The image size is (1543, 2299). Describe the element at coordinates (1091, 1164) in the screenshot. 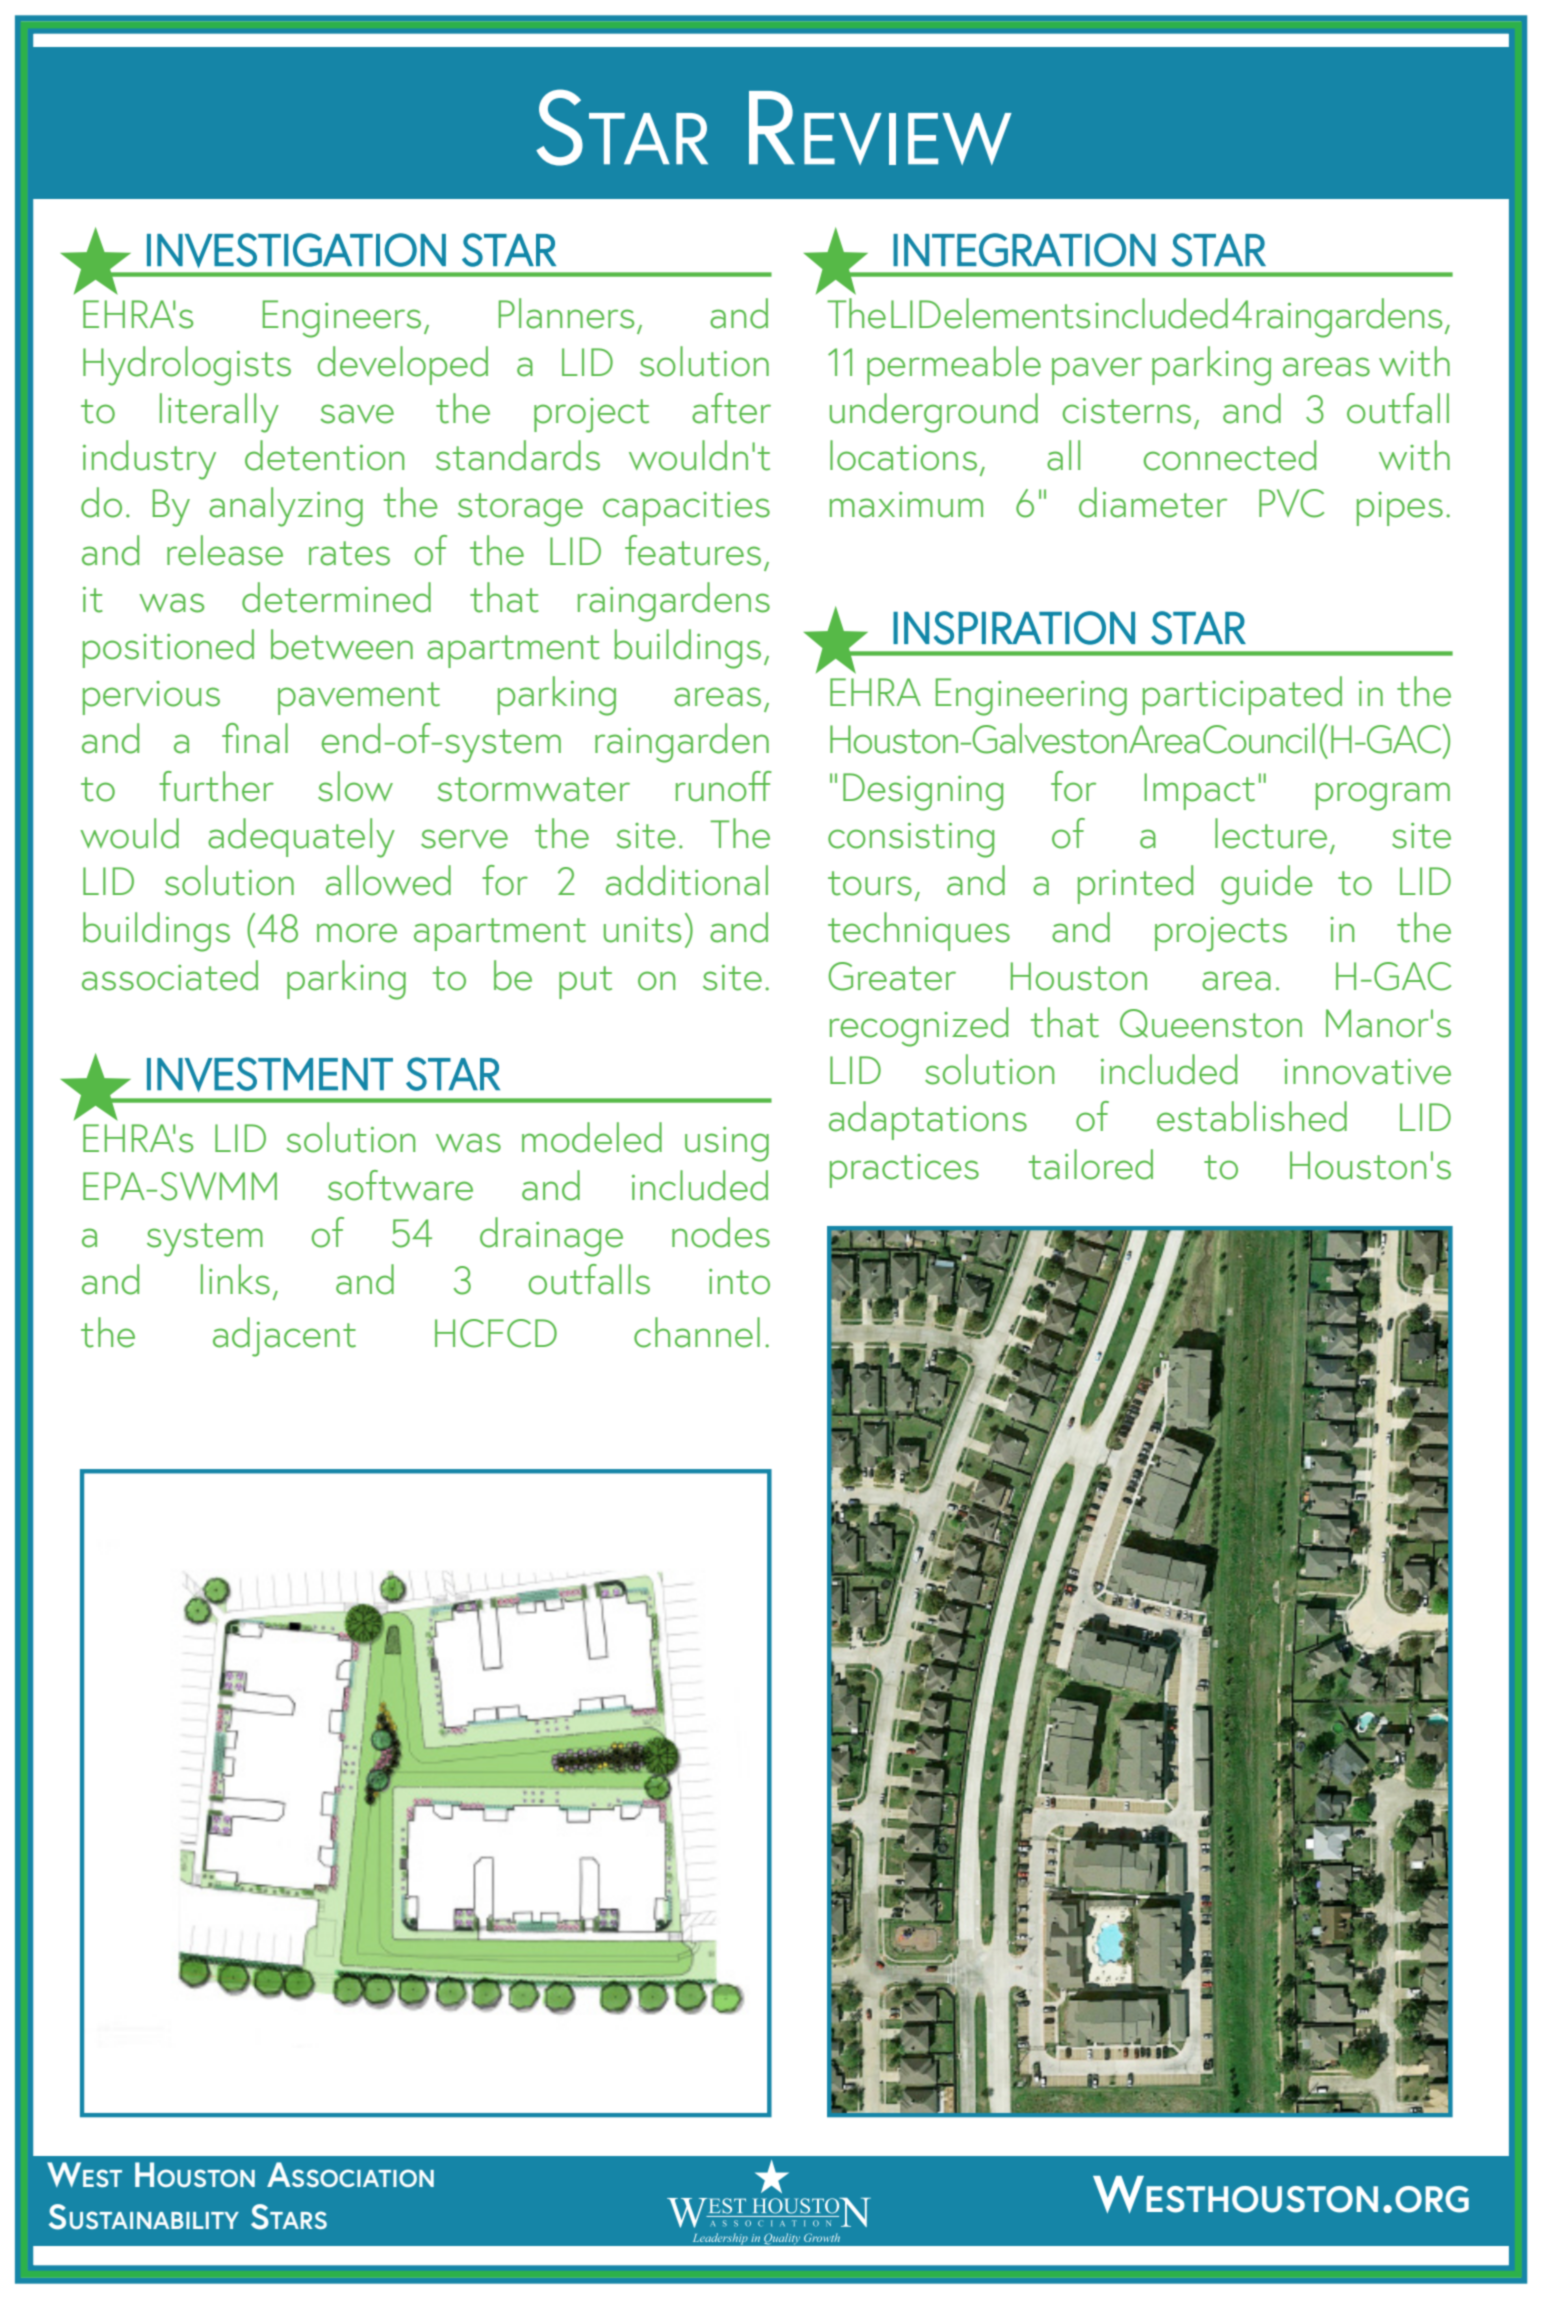

I see `tailored` at that location.
